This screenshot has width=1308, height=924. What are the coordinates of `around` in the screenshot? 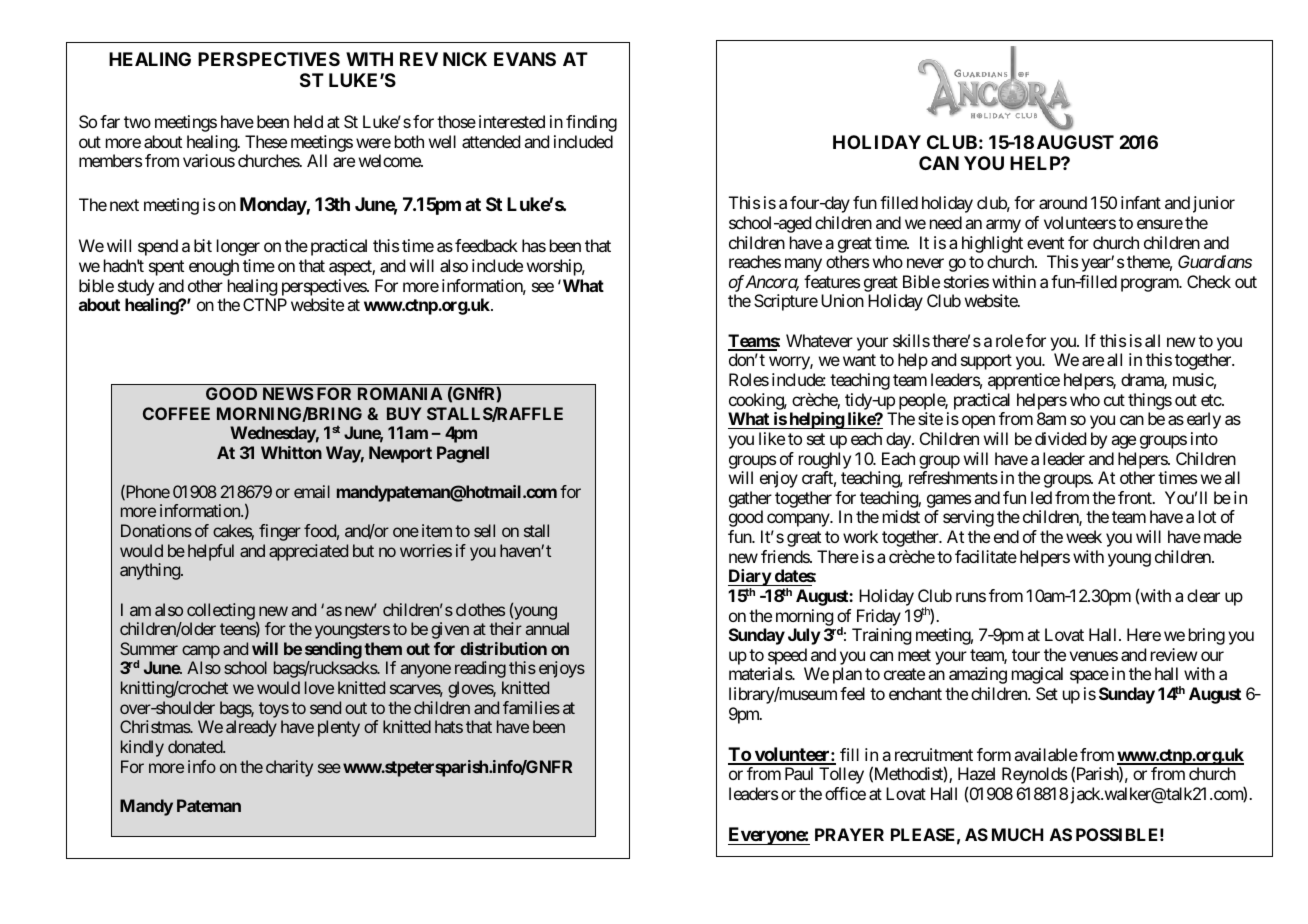 It's located at (1063, 202).
